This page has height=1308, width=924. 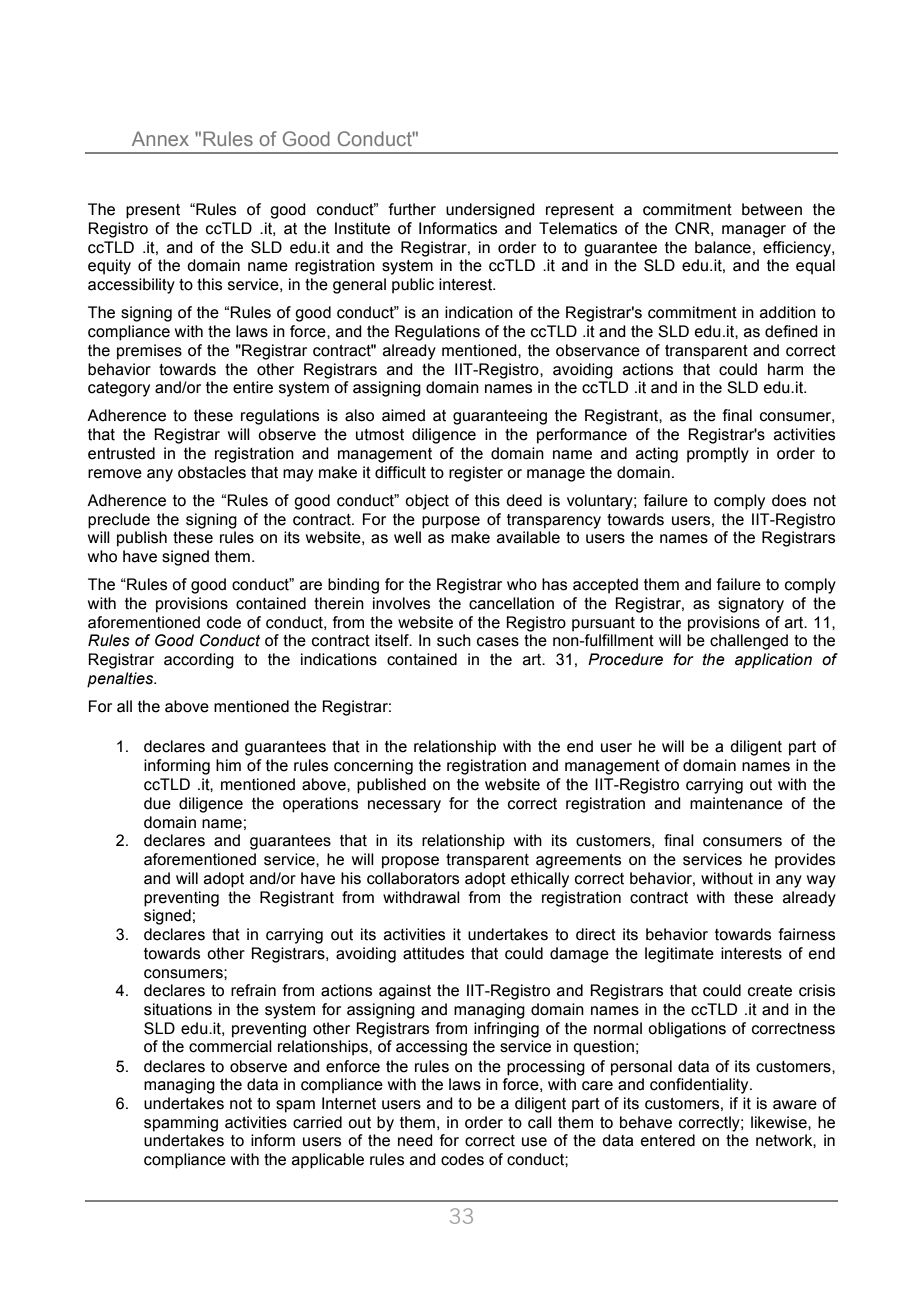 What do you see at coordinates (230, 1046) in the page?
I see `commercial` at bounding box center [230, 1046].
